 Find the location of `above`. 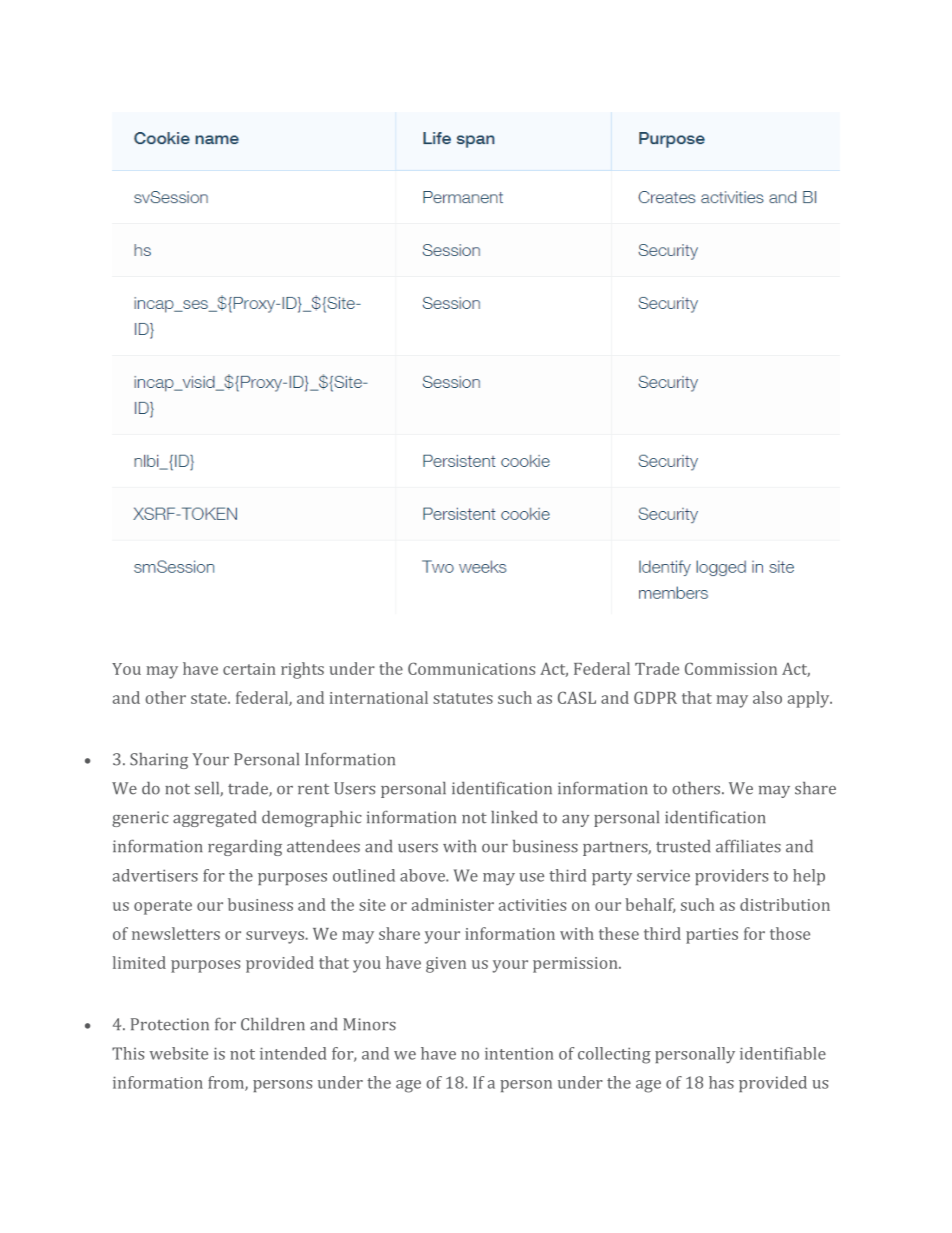

above is located at coordinates (423, 875).
